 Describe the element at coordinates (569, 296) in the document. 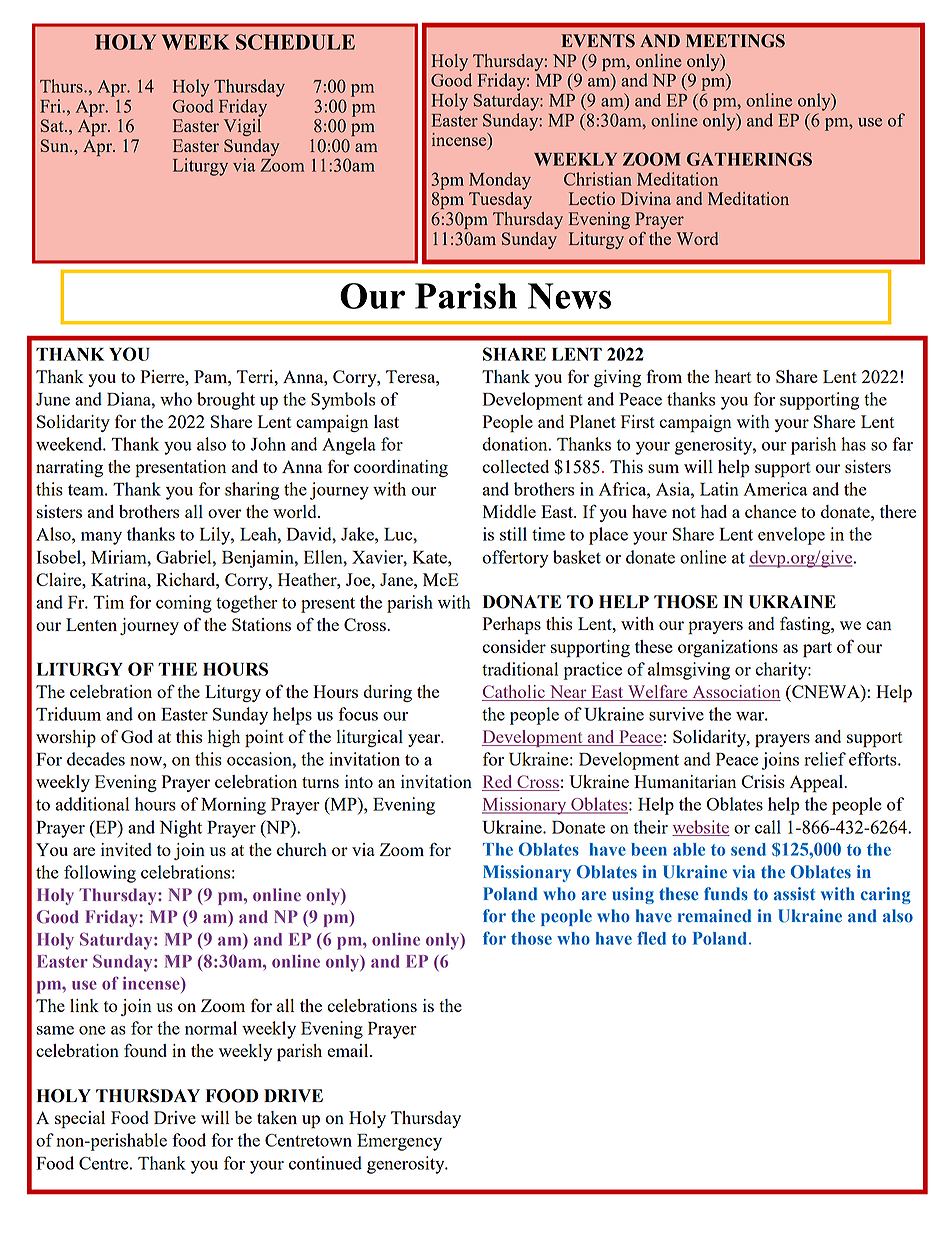

I see `News` at that location.
